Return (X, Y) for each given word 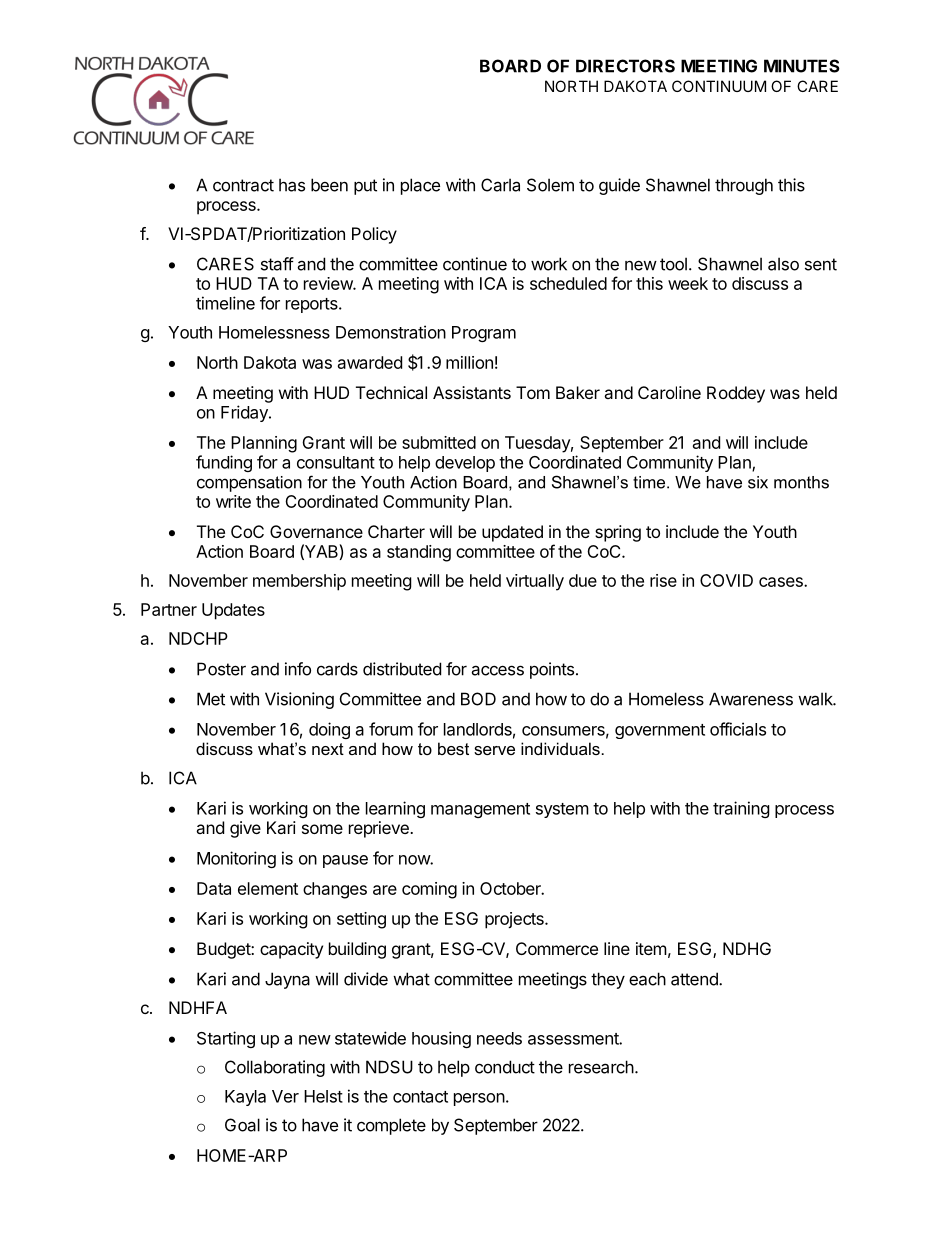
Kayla (245, 1098)
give (245, 829)
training (741, 809)
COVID (726, 580)
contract (243, 185)
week (688, 283)
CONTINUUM (719, 86)
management (480, 810)
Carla (500, 185)
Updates (233, 611)
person (479, 1099)
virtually (535, 582)
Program (484, 334)
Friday (245, 413)
